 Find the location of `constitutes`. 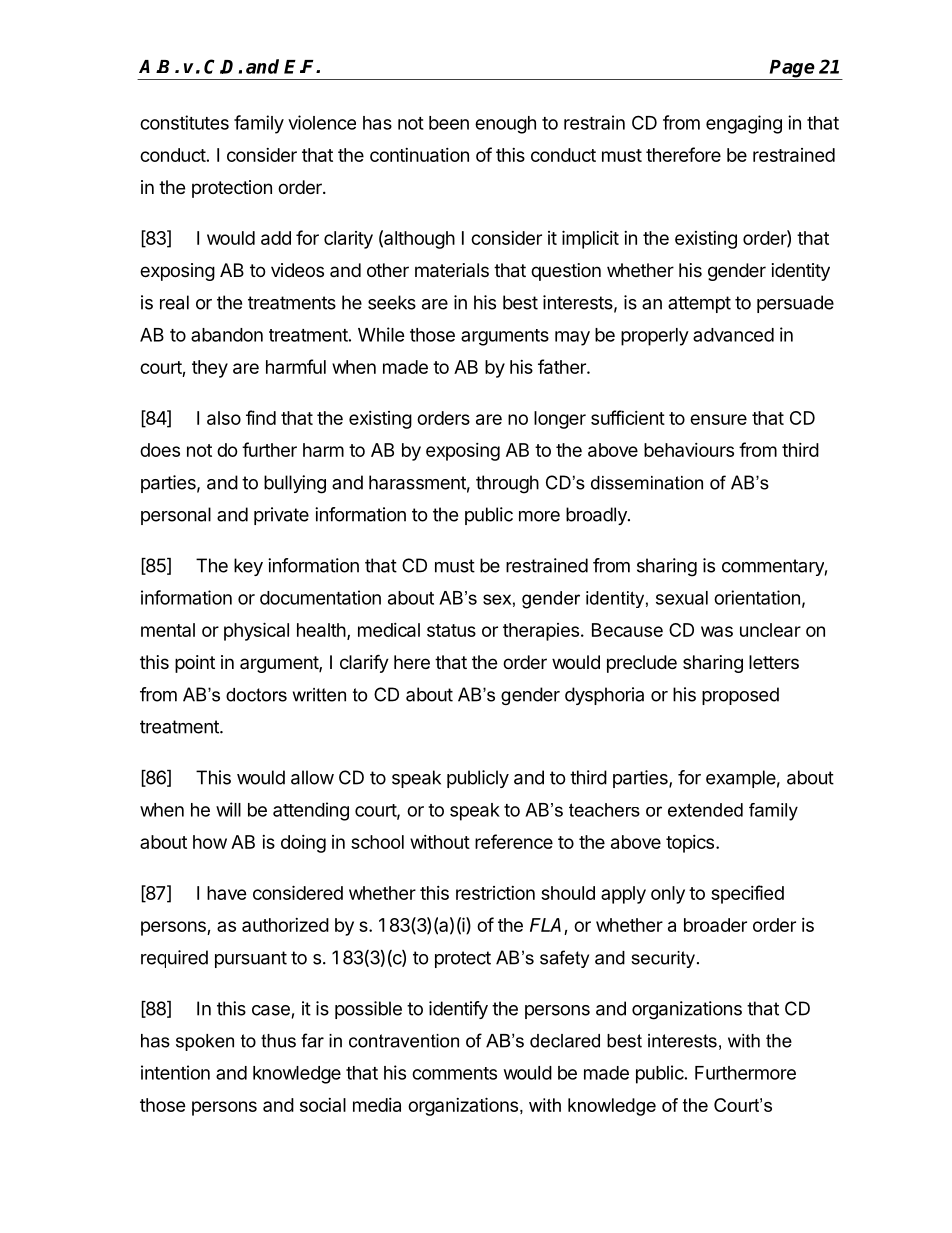

constitutes is located at coordinates (184, 122).
